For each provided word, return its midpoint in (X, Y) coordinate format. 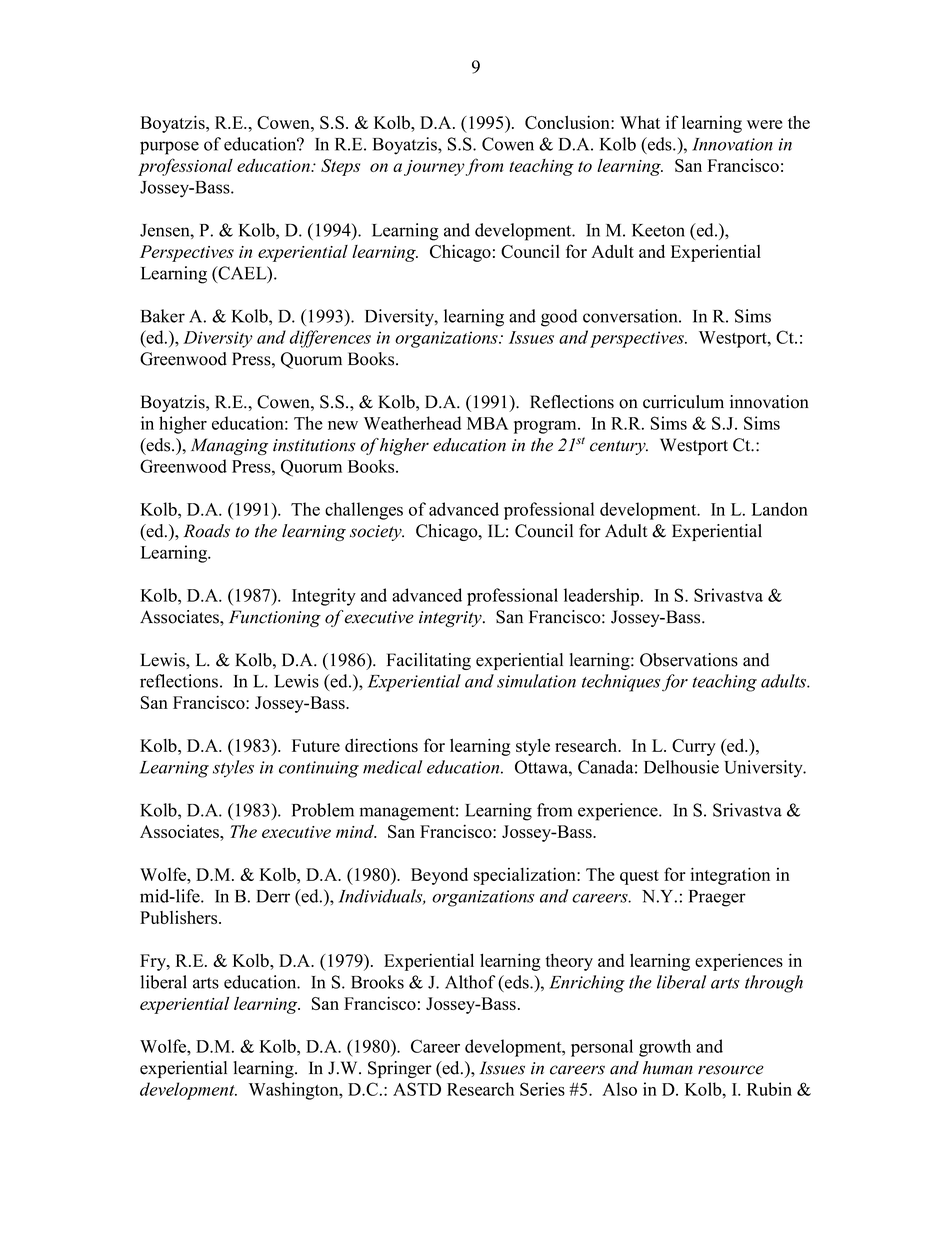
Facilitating (429, 661)
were (764, 124)
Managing (229, 446)
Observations (689, 660)
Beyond (439, 876)
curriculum (683, 402)
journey (434, 168)
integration (730, 876)
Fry (154, 962)
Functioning (275, 618)
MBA (487, 423)
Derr (273, 896)
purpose (169, 148)
